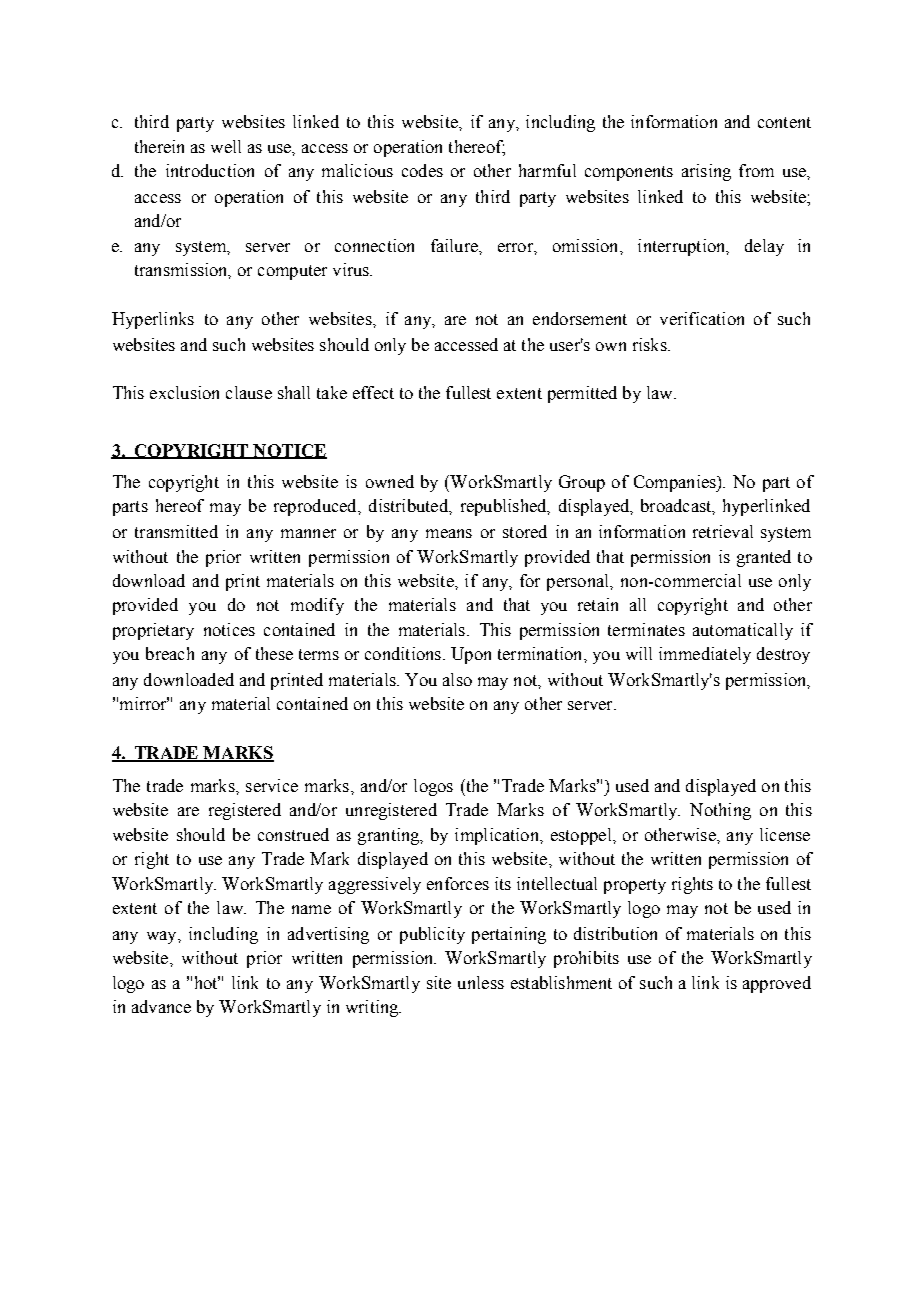  Describe the element at coordinates (226, 146) in the screenshot. I see `well` at that location.
